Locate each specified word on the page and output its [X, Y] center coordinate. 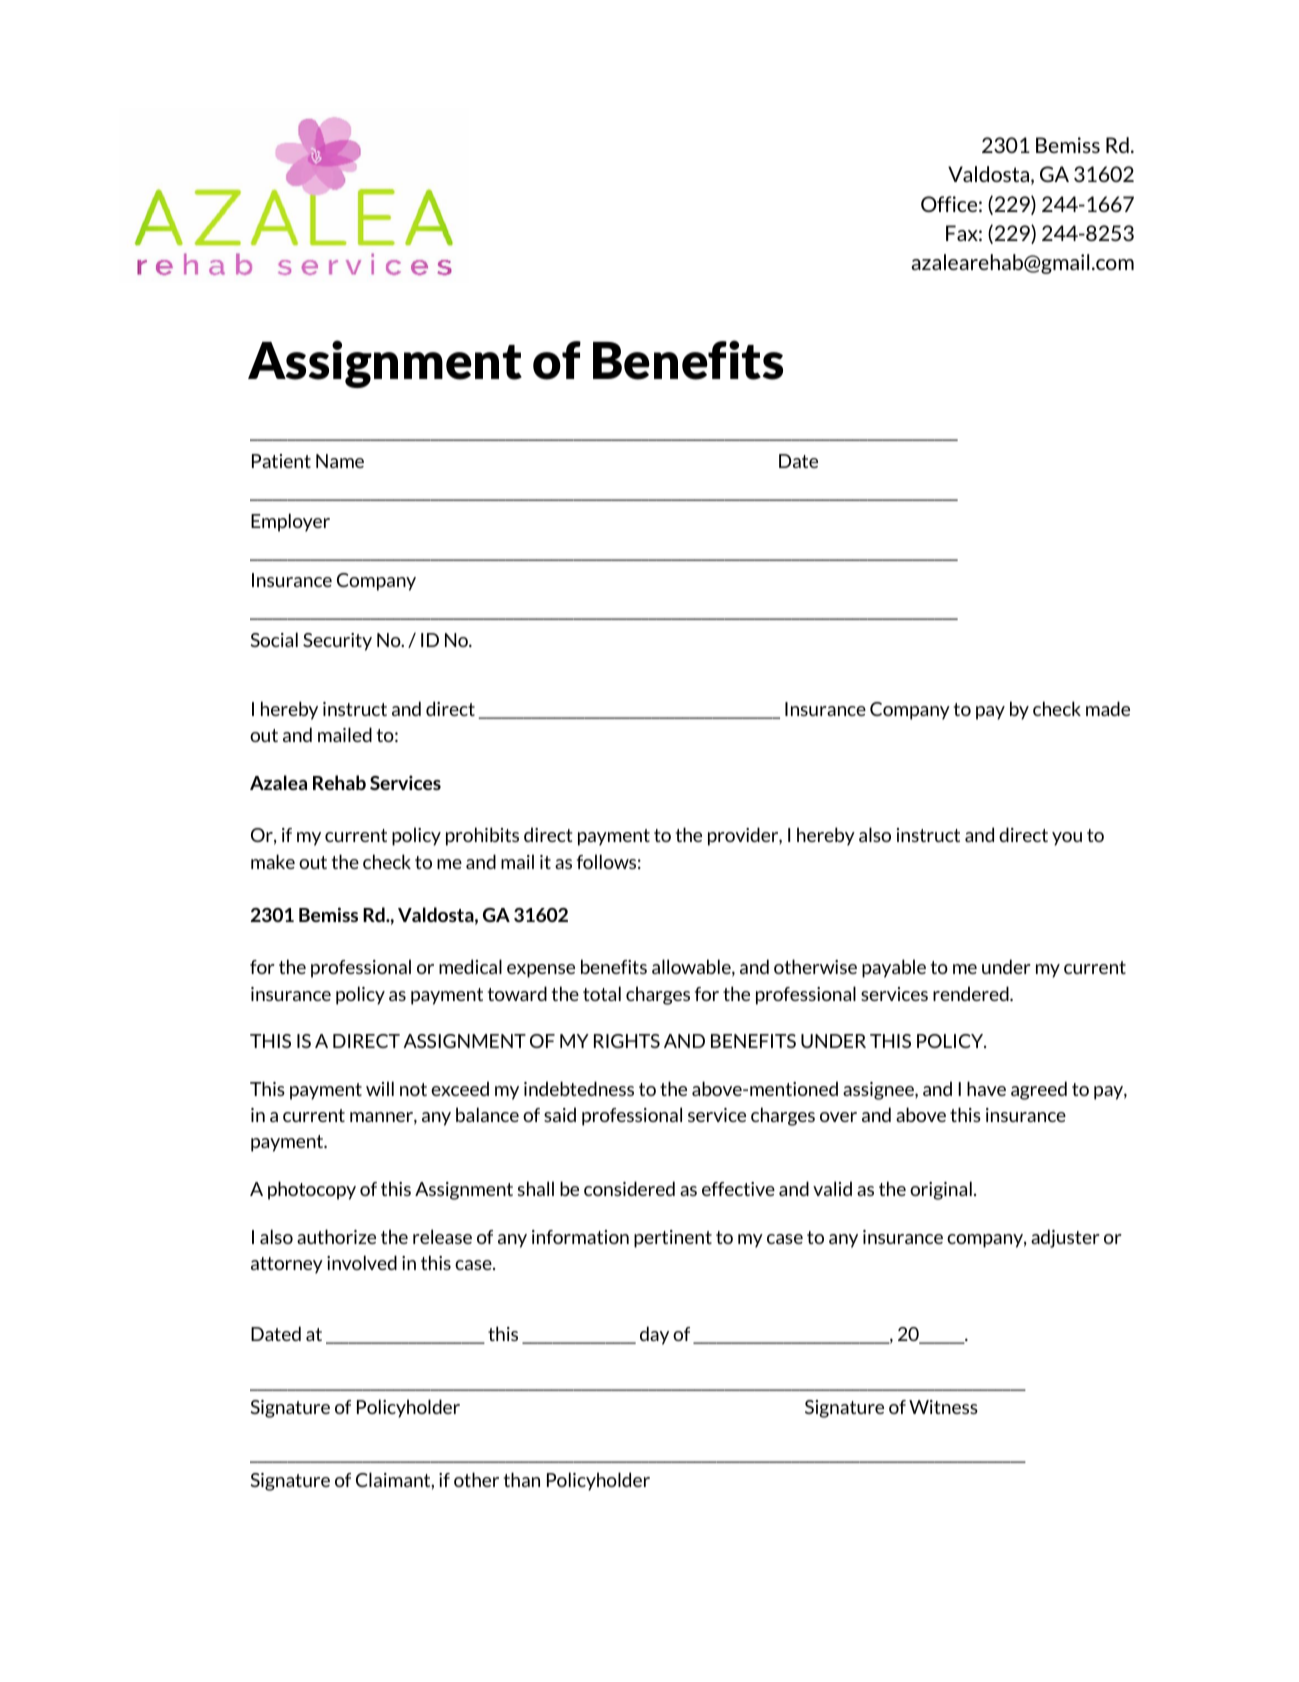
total [602, 993]
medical [470, 966]
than [522, 1479]
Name [340, 461]
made [1108, 708]
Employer [290, 522]
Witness [943, 1407]
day [654, 1335]
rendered [972, 993]
